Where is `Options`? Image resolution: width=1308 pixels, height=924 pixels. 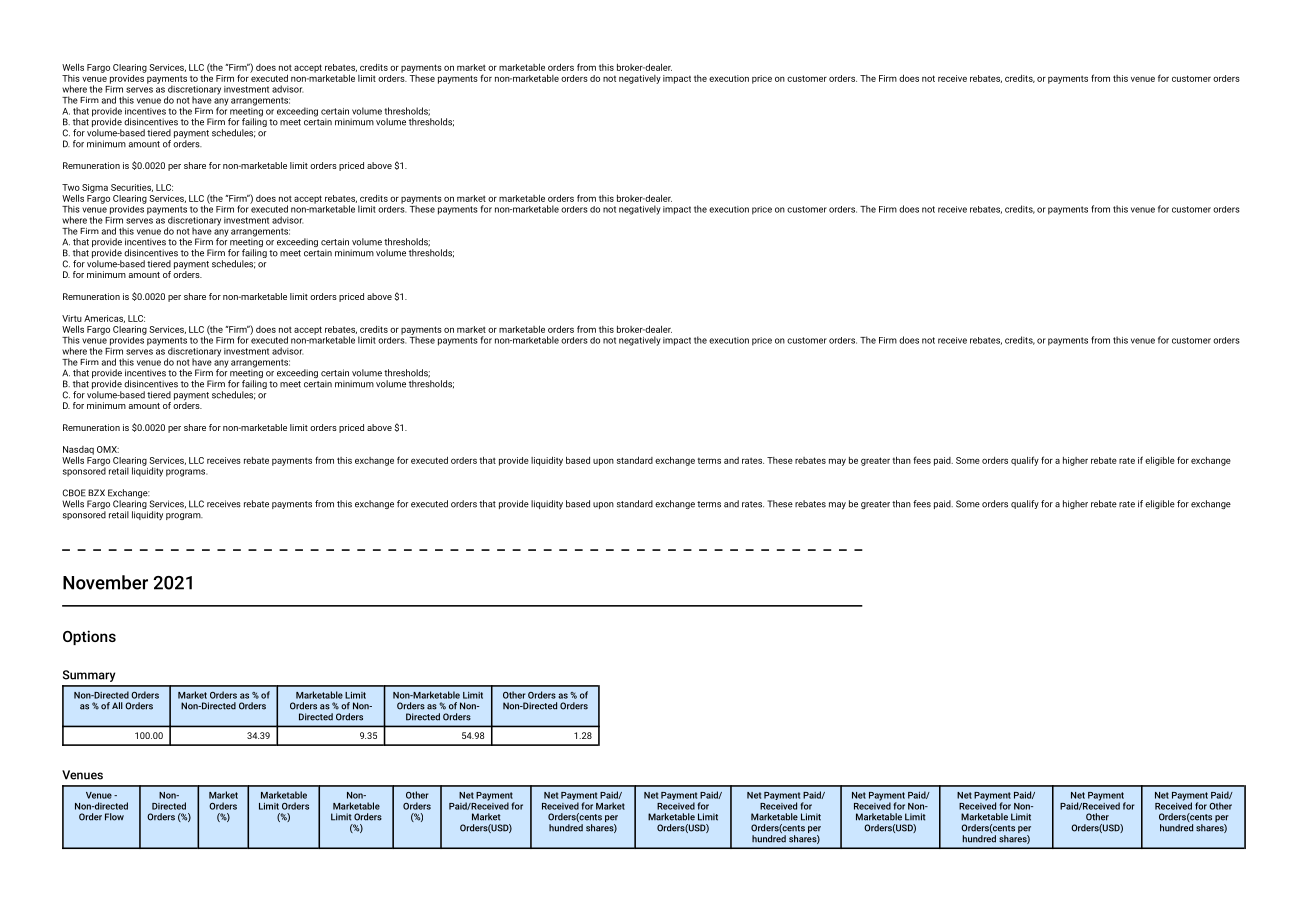
Options is located at coordinates (89, 637).
